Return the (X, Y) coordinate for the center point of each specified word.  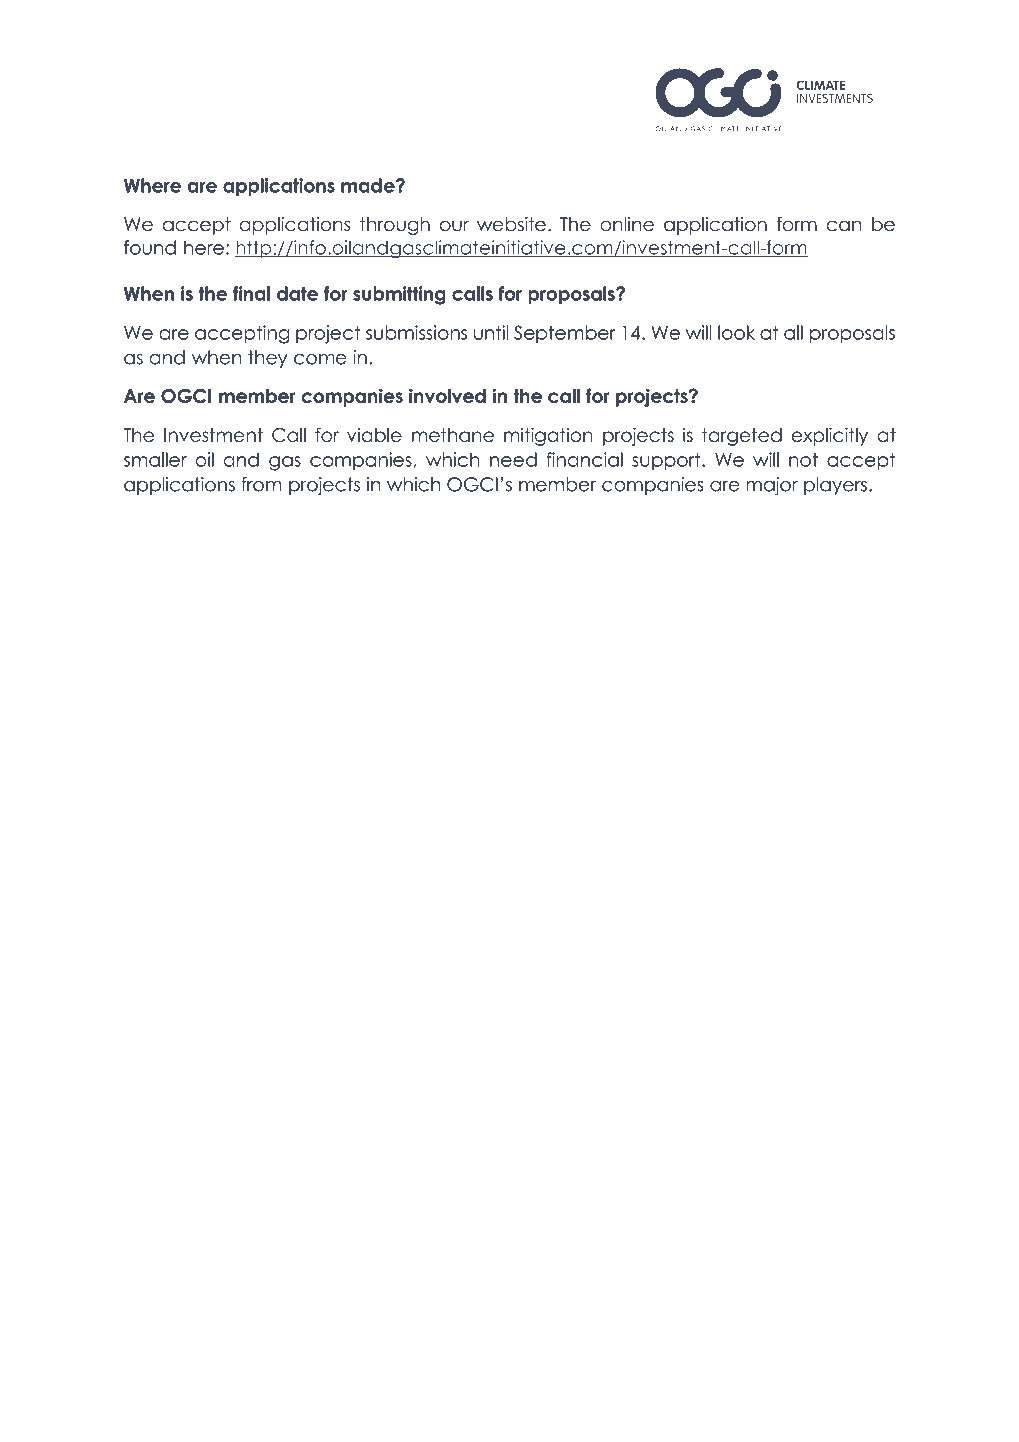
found (150, 247)
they (267, 359)
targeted (742, 437)
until (491, 332)
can (844, 226)
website (511, 224)
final (251, 293)
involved (447, 395)
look (736, 332)
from (261, 484)
